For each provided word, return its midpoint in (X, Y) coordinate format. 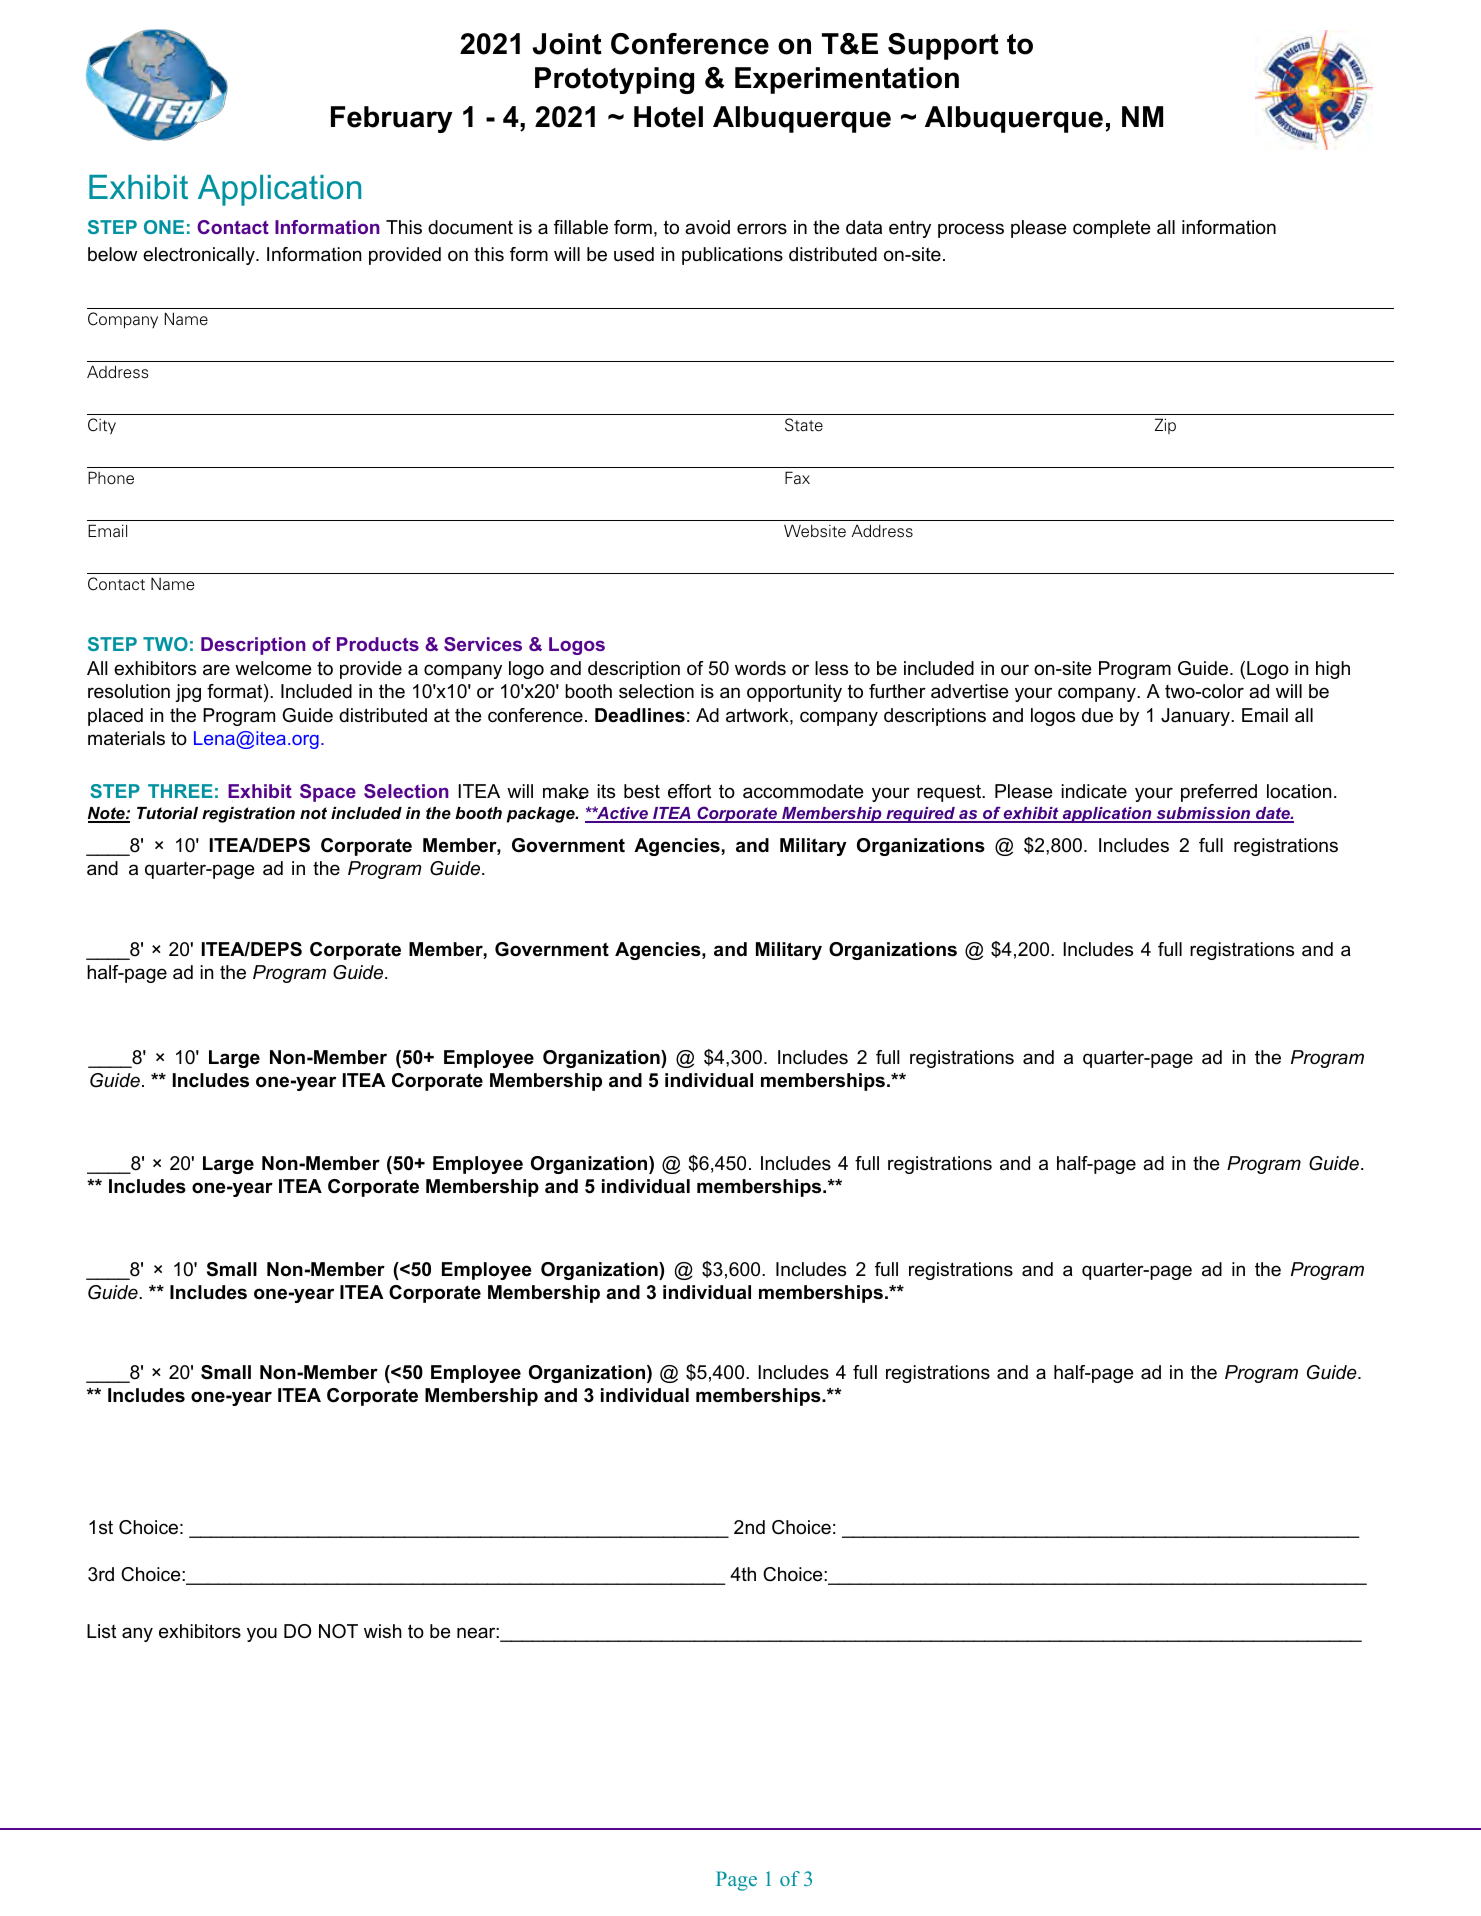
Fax (797, 478)
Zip (1165, 426)
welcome (273, 668)
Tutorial (167, 813)
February (392, 119)
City (102, 426)
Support (943, 46)
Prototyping (614, 80)
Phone (111, 478)
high (1333, 670)
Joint (567, 44)
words (760, 668)
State (804, 425)
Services (483, 644)
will (1289, 691)
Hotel (668, 117)
